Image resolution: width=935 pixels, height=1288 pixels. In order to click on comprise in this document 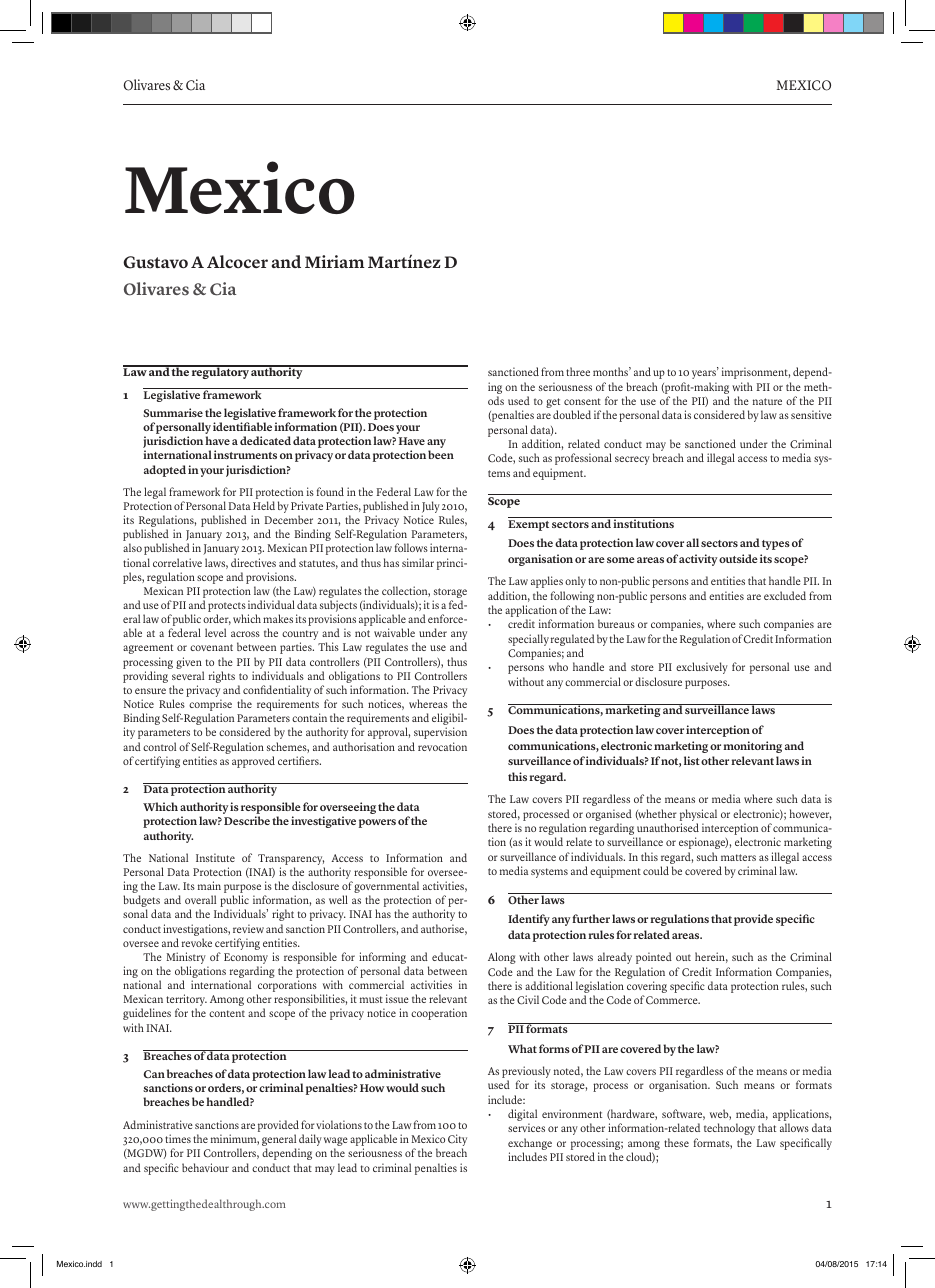, I will do `click(210, 706)`.
